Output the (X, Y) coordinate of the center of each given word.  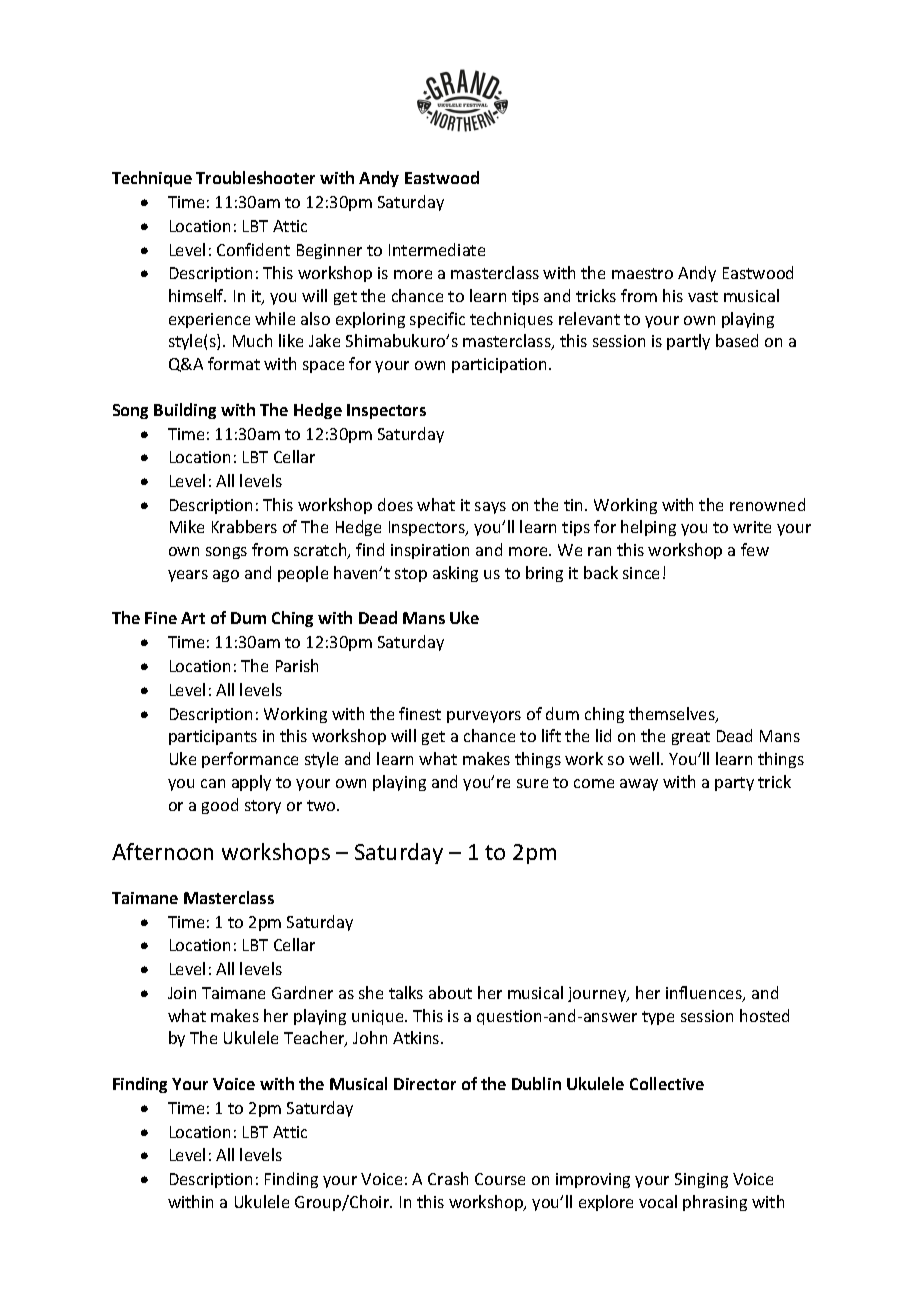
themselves (673, 715)
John (370, 1037)
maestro (642, 273)
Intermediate (437, 249)
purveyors (484, 717)
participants (213, 737)
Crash (448, 1178)
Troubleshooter (255, 177)
